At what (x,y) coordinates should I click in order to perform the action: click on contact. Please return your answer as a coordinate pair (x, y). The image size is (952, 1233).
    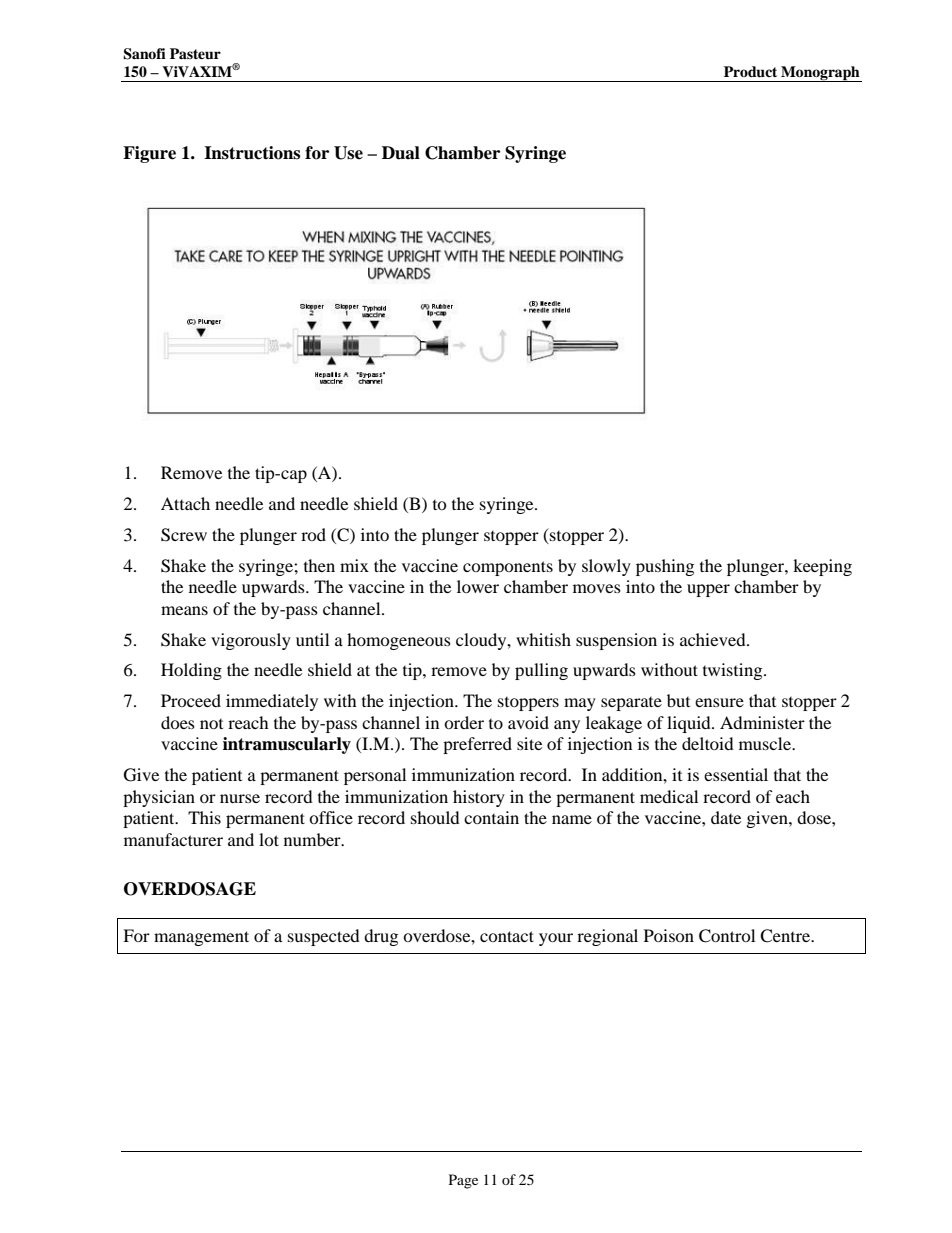
    Looking at the image, I should click on (507, 936).
